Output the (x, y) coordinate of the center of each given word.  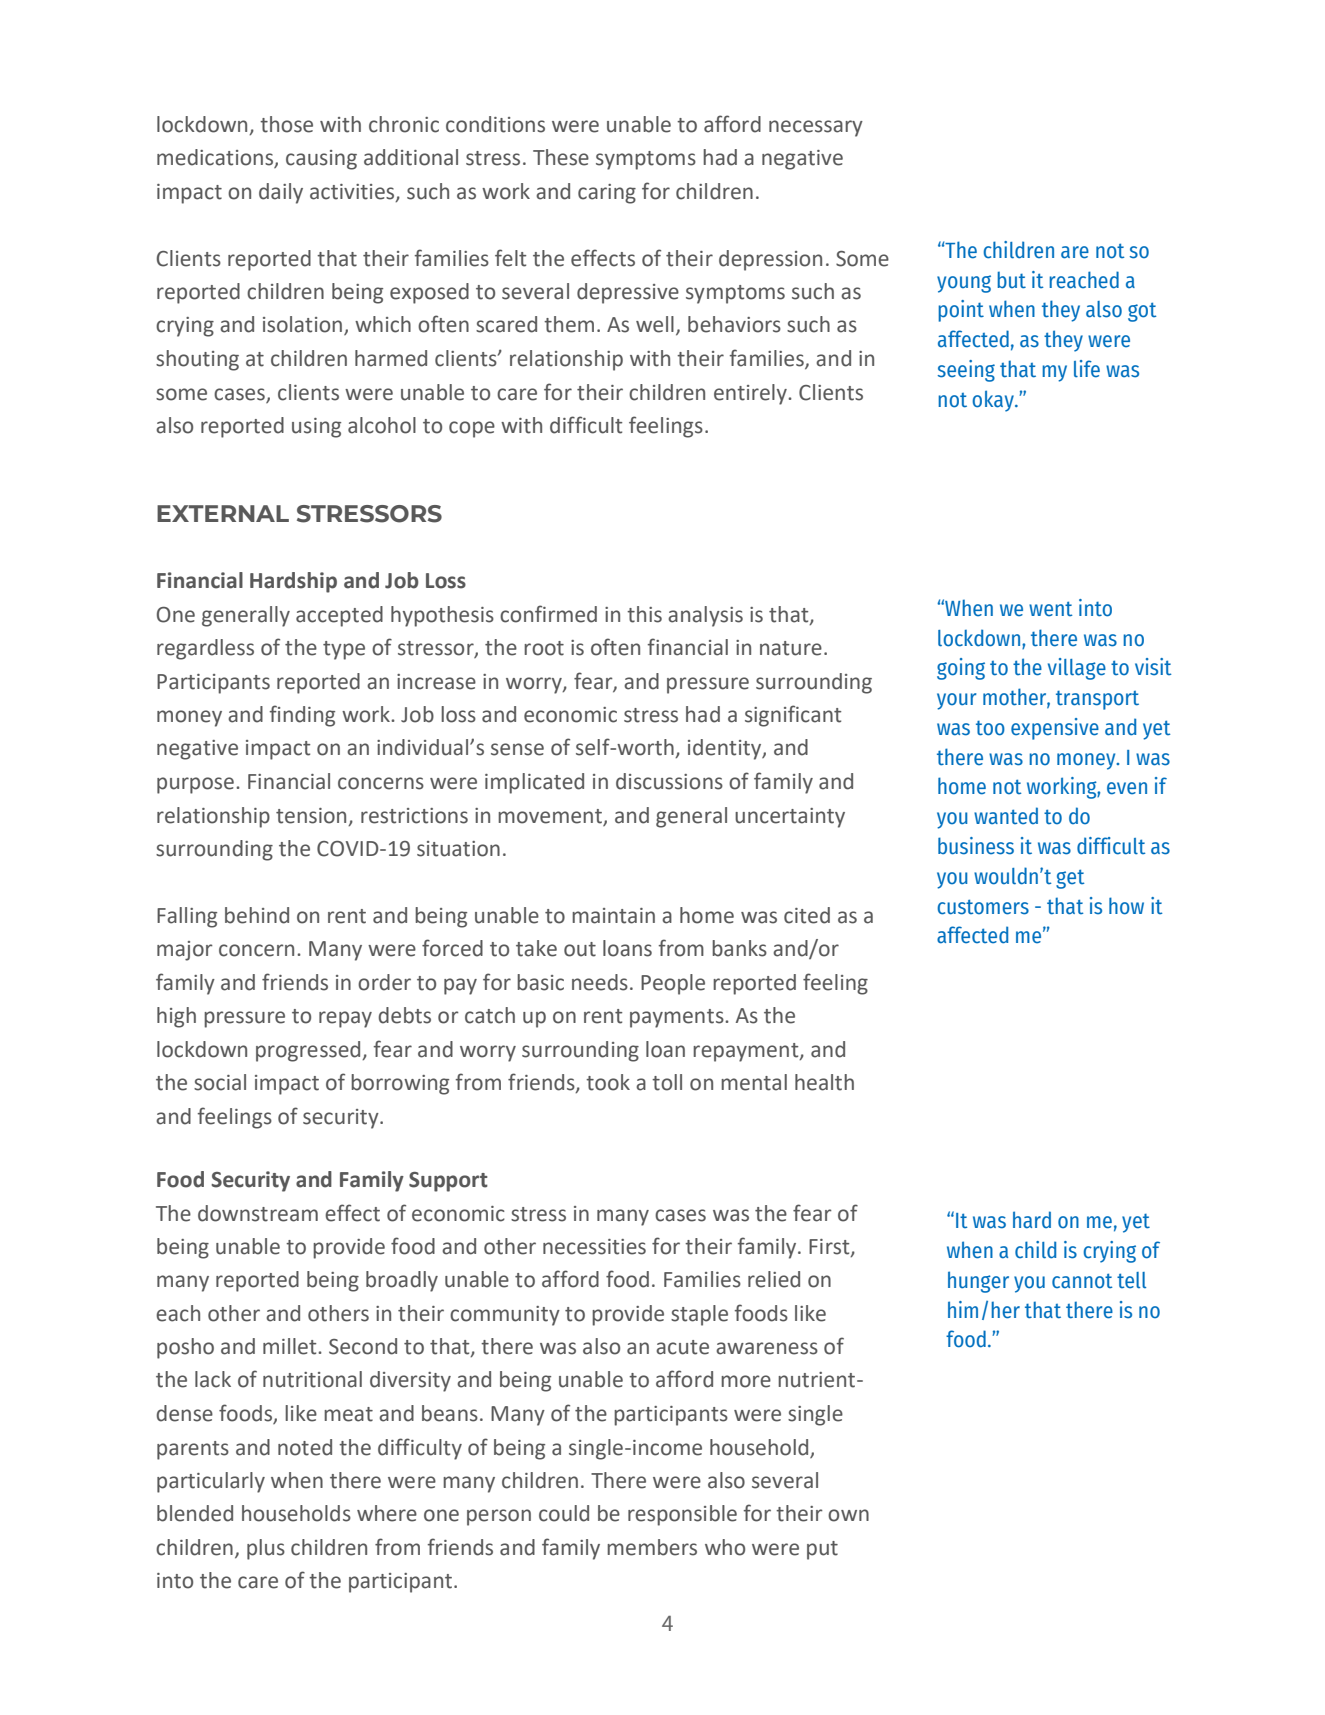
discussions (669, 781)
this (644, 614)
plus (266, 1549)
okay (994, 401)
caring (607, 194)
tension (311, 816)
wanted (1006, 816)
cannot (1082, 1281)
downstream (258, 1213)
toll (667, 1082)
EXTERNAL (223, 513)
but (1011, 280)
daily (281, 193)
